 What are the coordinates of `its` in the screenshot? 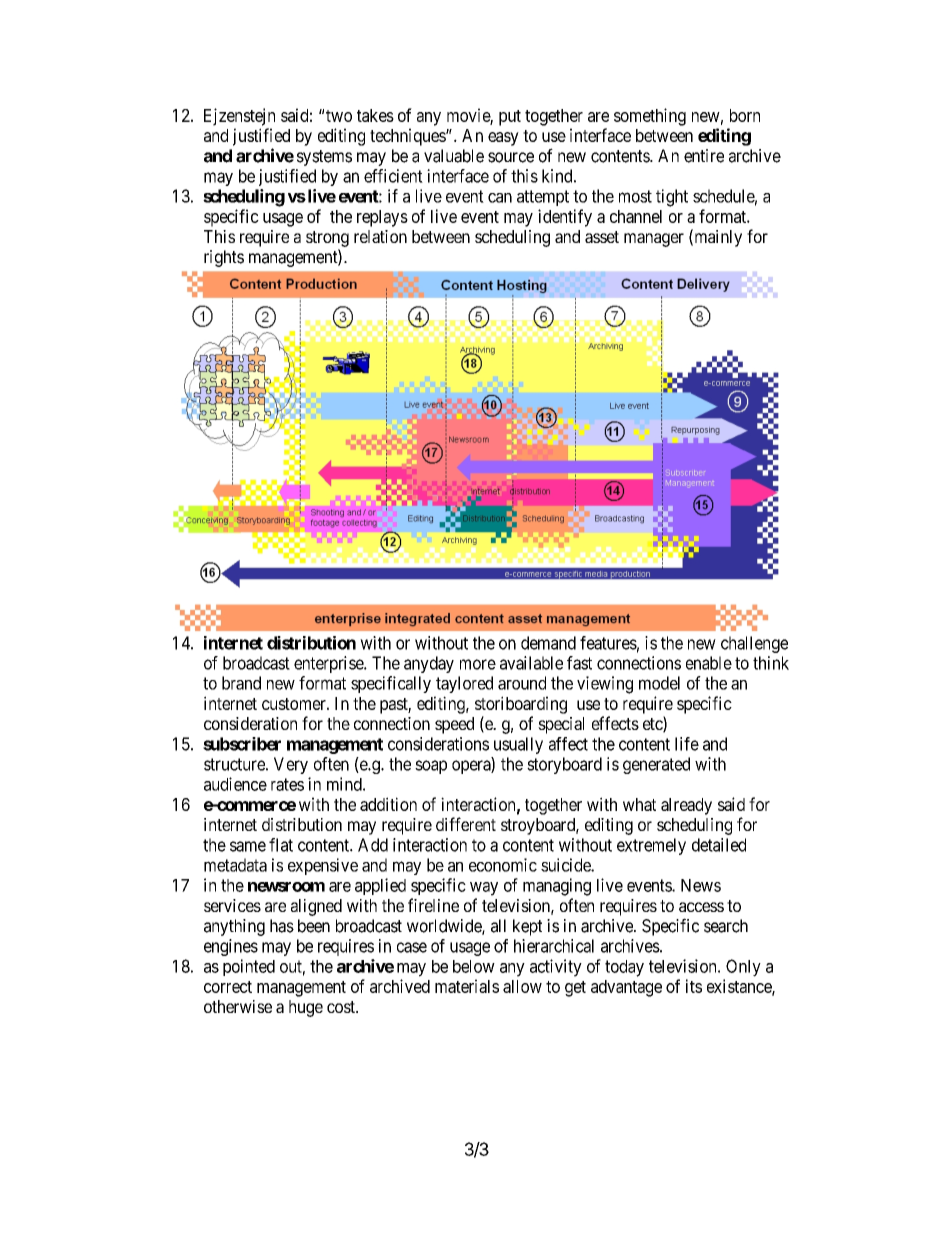 It's located at (694, 986).
